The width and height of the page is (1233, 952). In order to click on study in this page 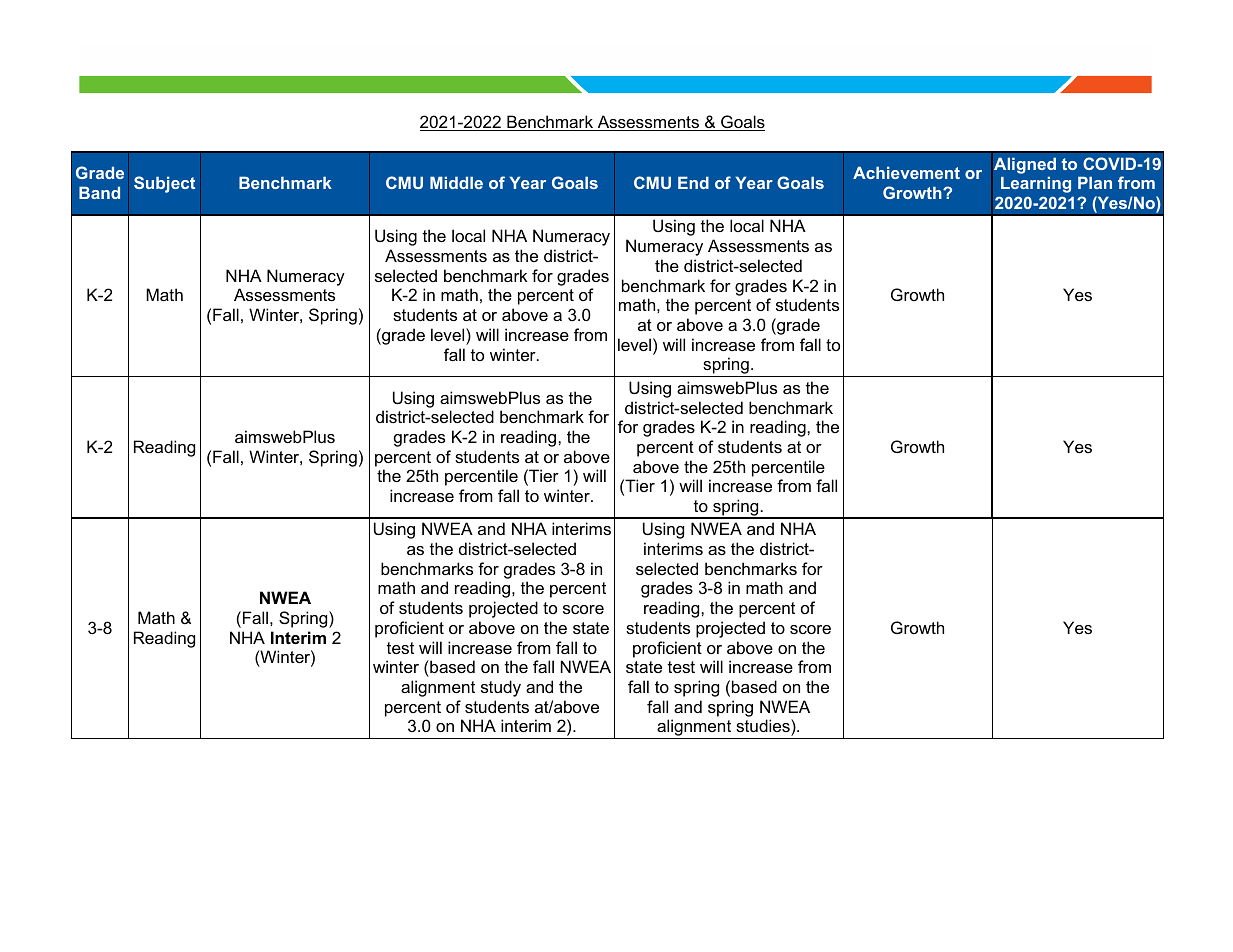, I will do `click(501, 688)`.
